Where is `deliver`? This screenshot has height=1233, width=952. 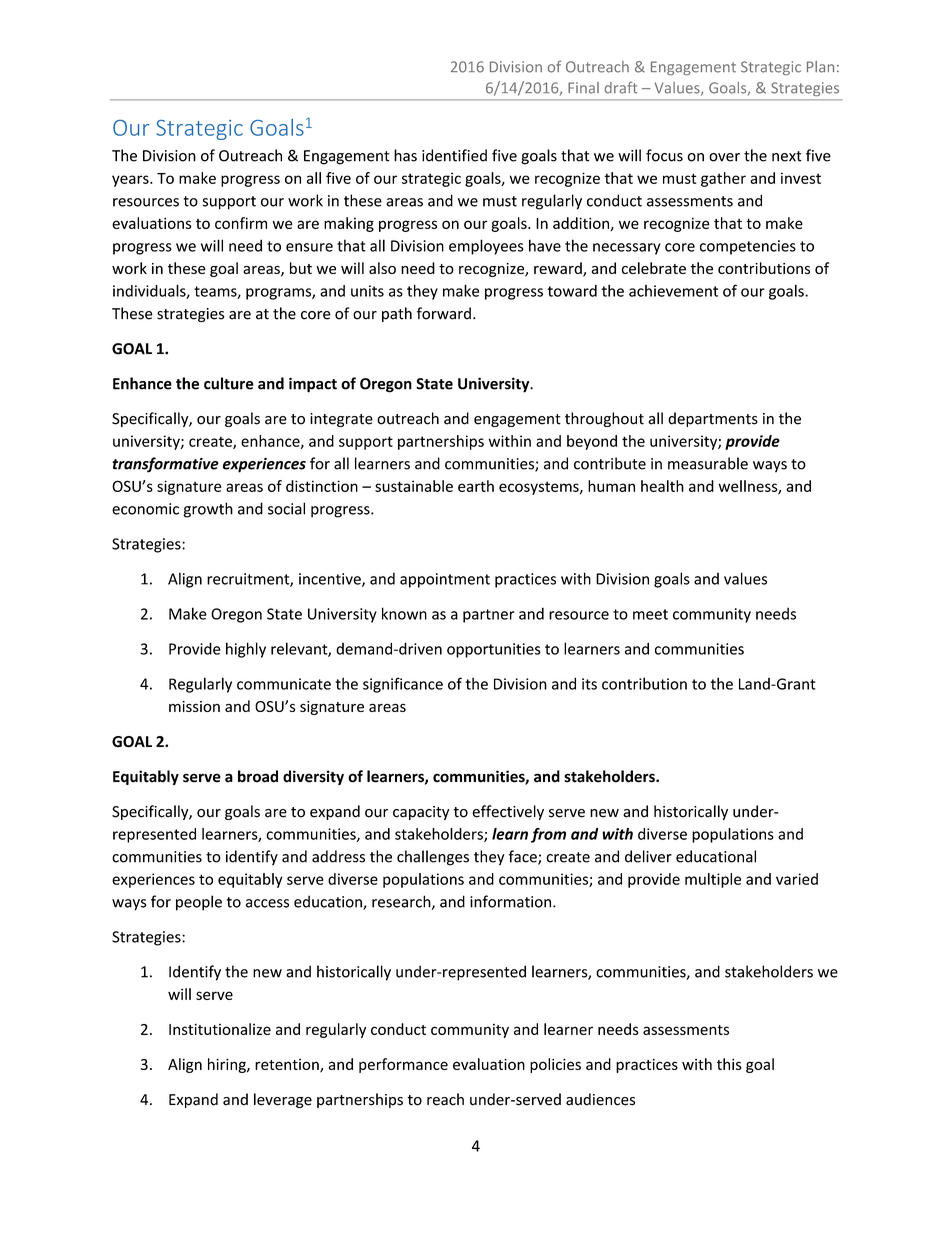
deliver is located at coordinates (648, 856).
